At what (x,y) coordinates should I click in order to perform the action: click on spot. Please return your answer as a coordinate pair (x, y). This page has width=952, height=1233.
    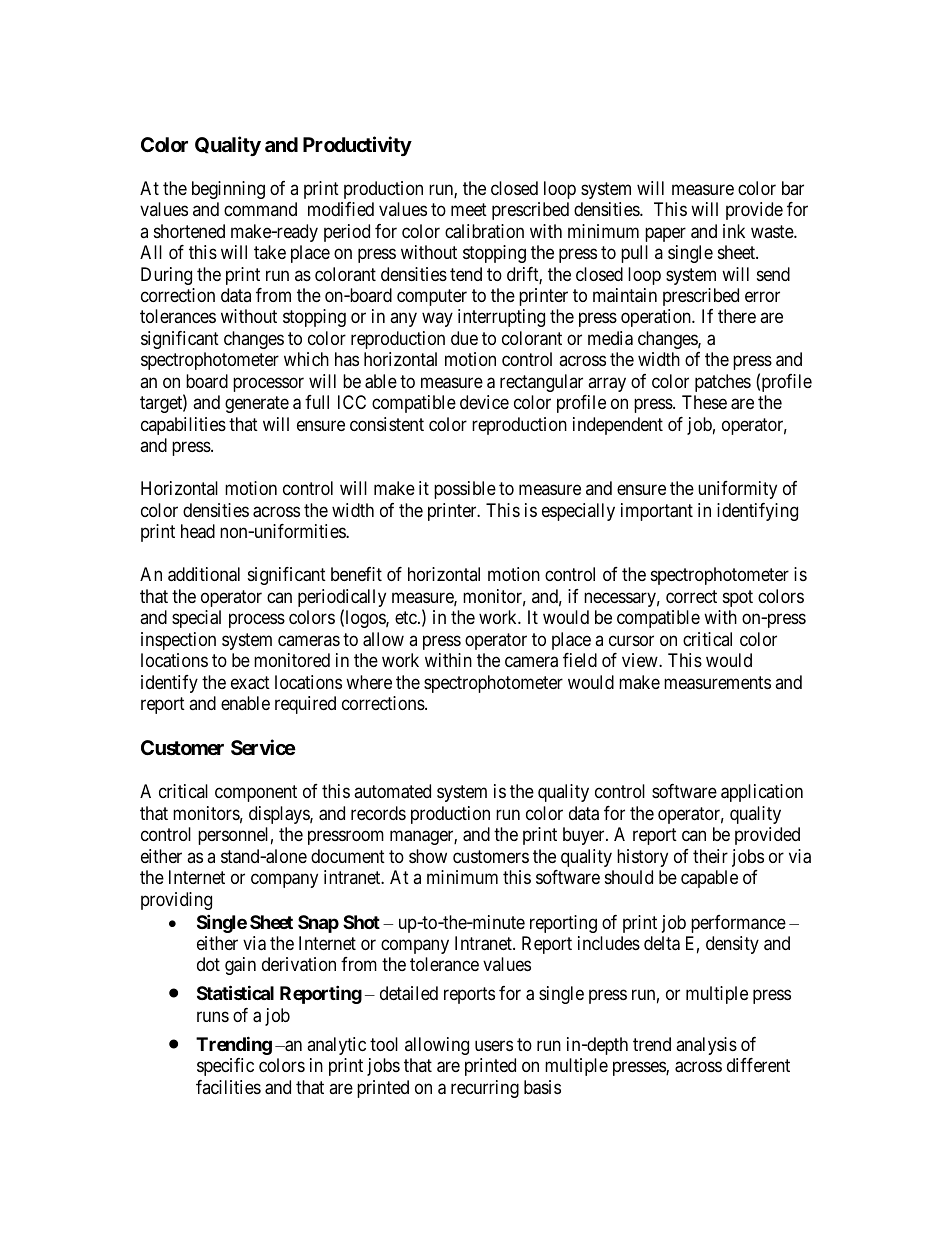
    Looking at the image, I should click on (738, 598).
